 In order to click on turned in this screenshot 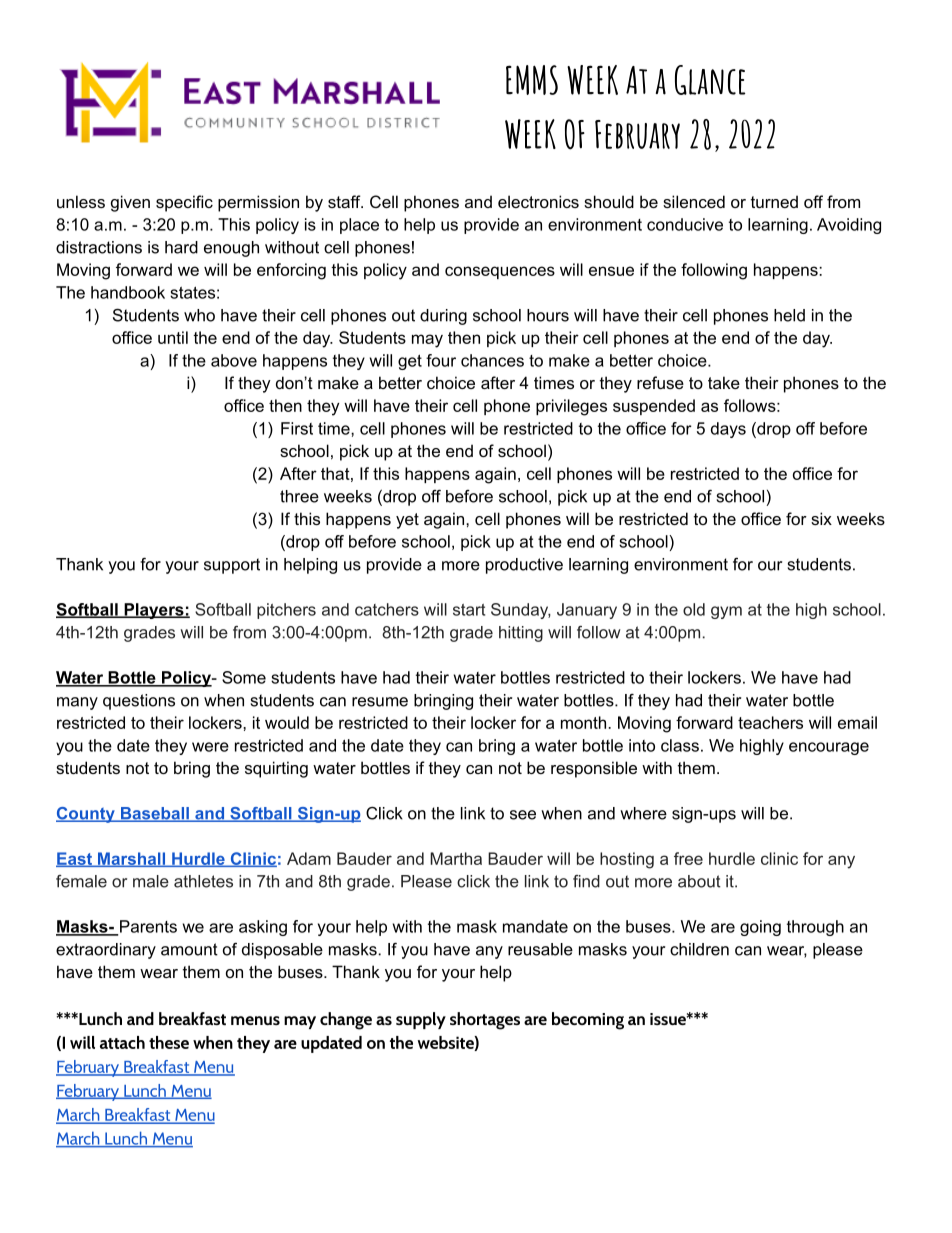, I will do `click(774, 201)`.
